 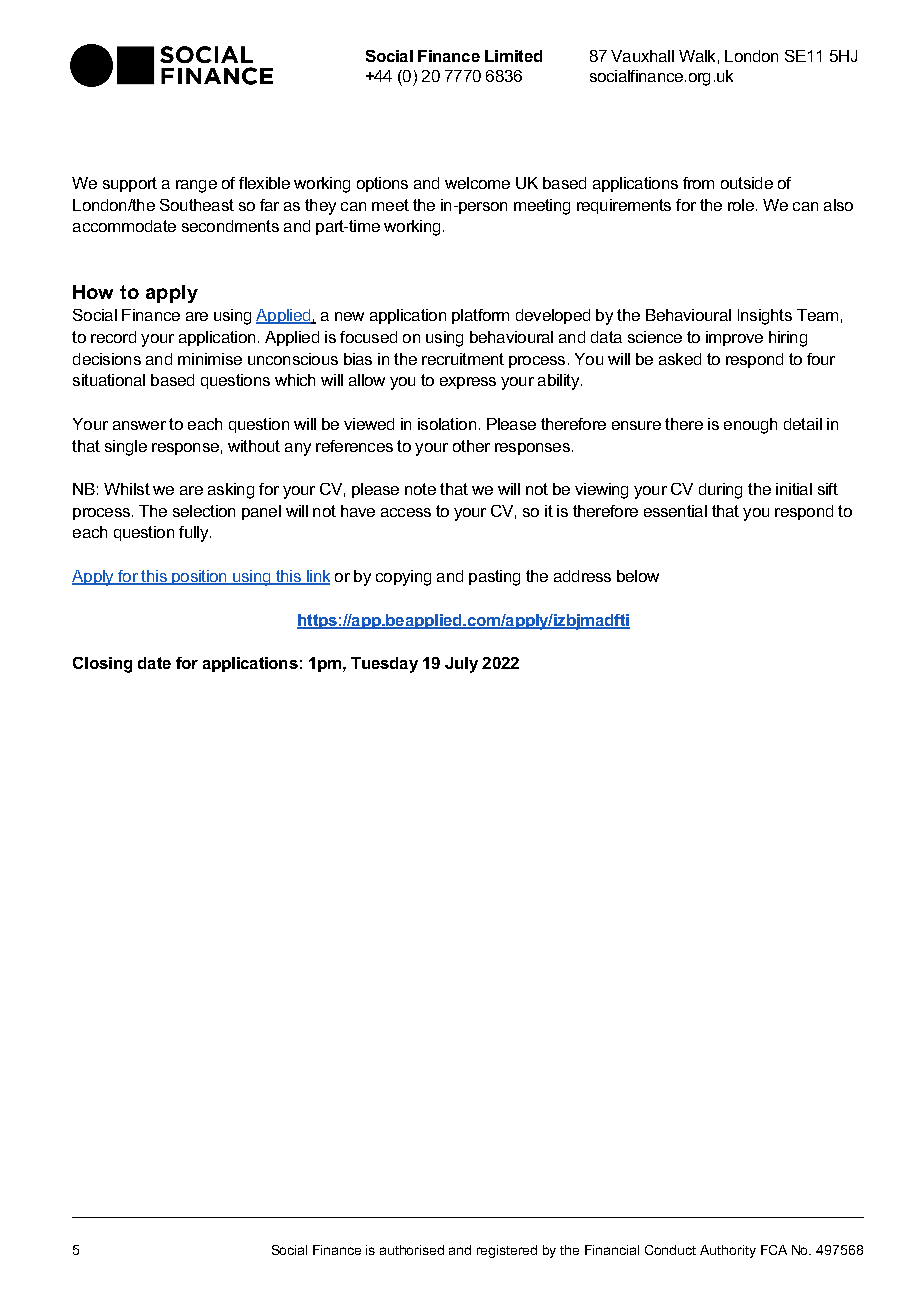 What do you see at coordinates (231, 491) in the screenshot?
I see `asking` at bounding box center [231, 491].
